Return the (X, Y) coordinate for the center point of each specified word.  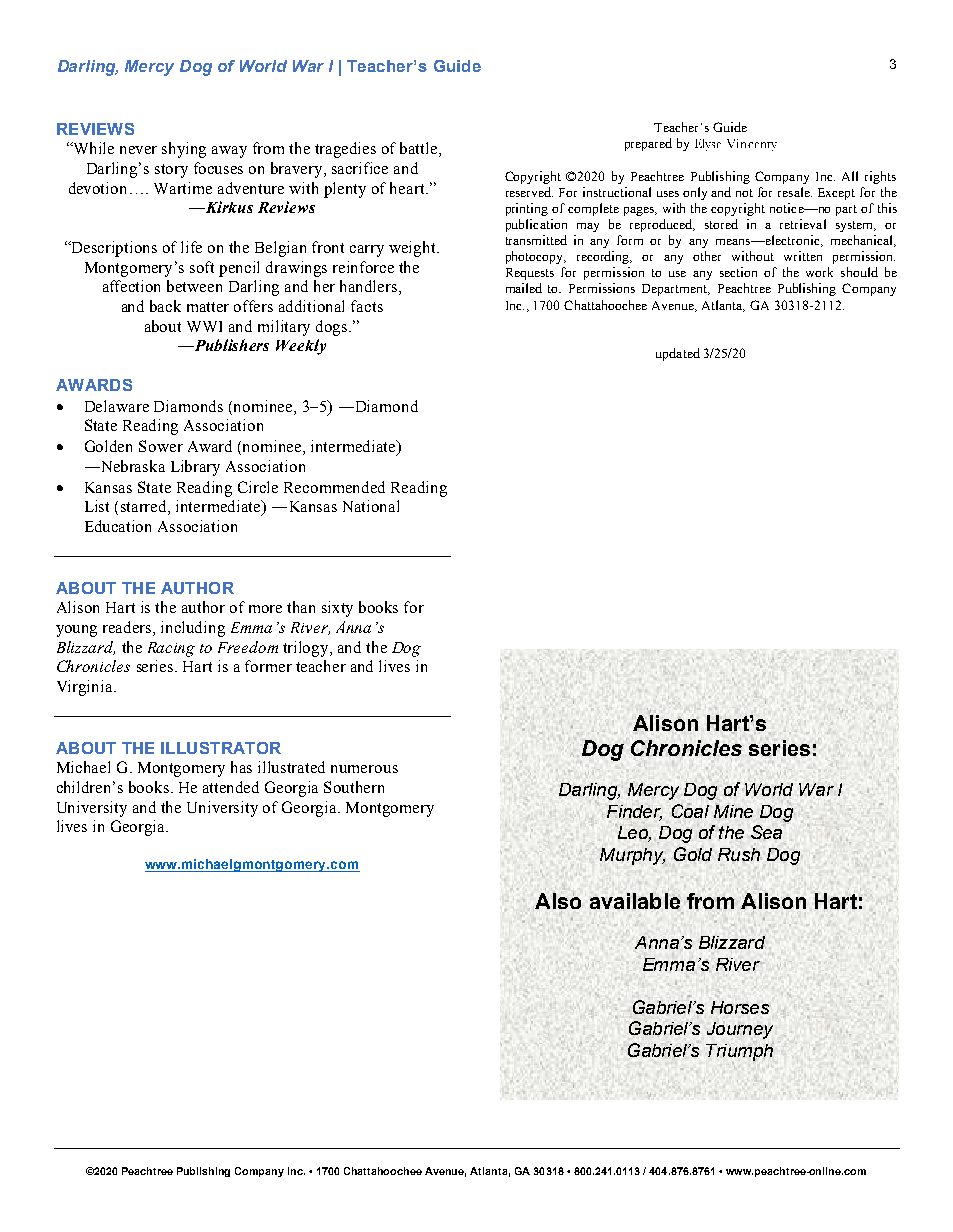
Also (558, 901)
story (171, 171)
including (193, 629)
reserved (529, 192)
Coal (690, 810)
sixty (337, 609)
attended (231, 787)
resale (795, 192)
